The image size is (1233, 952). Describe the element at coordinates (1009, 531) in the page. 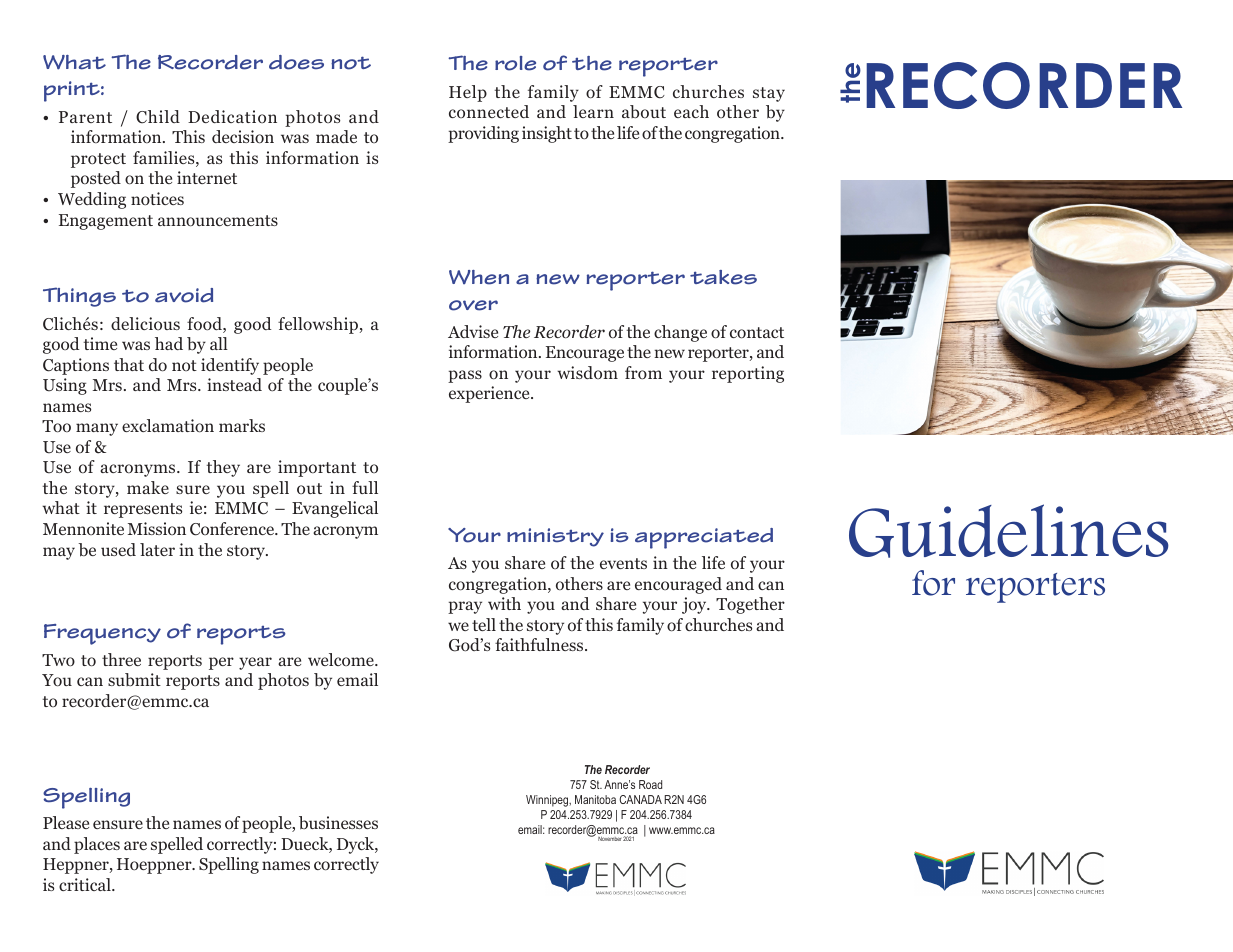

I see `Guidelines` at that location.
